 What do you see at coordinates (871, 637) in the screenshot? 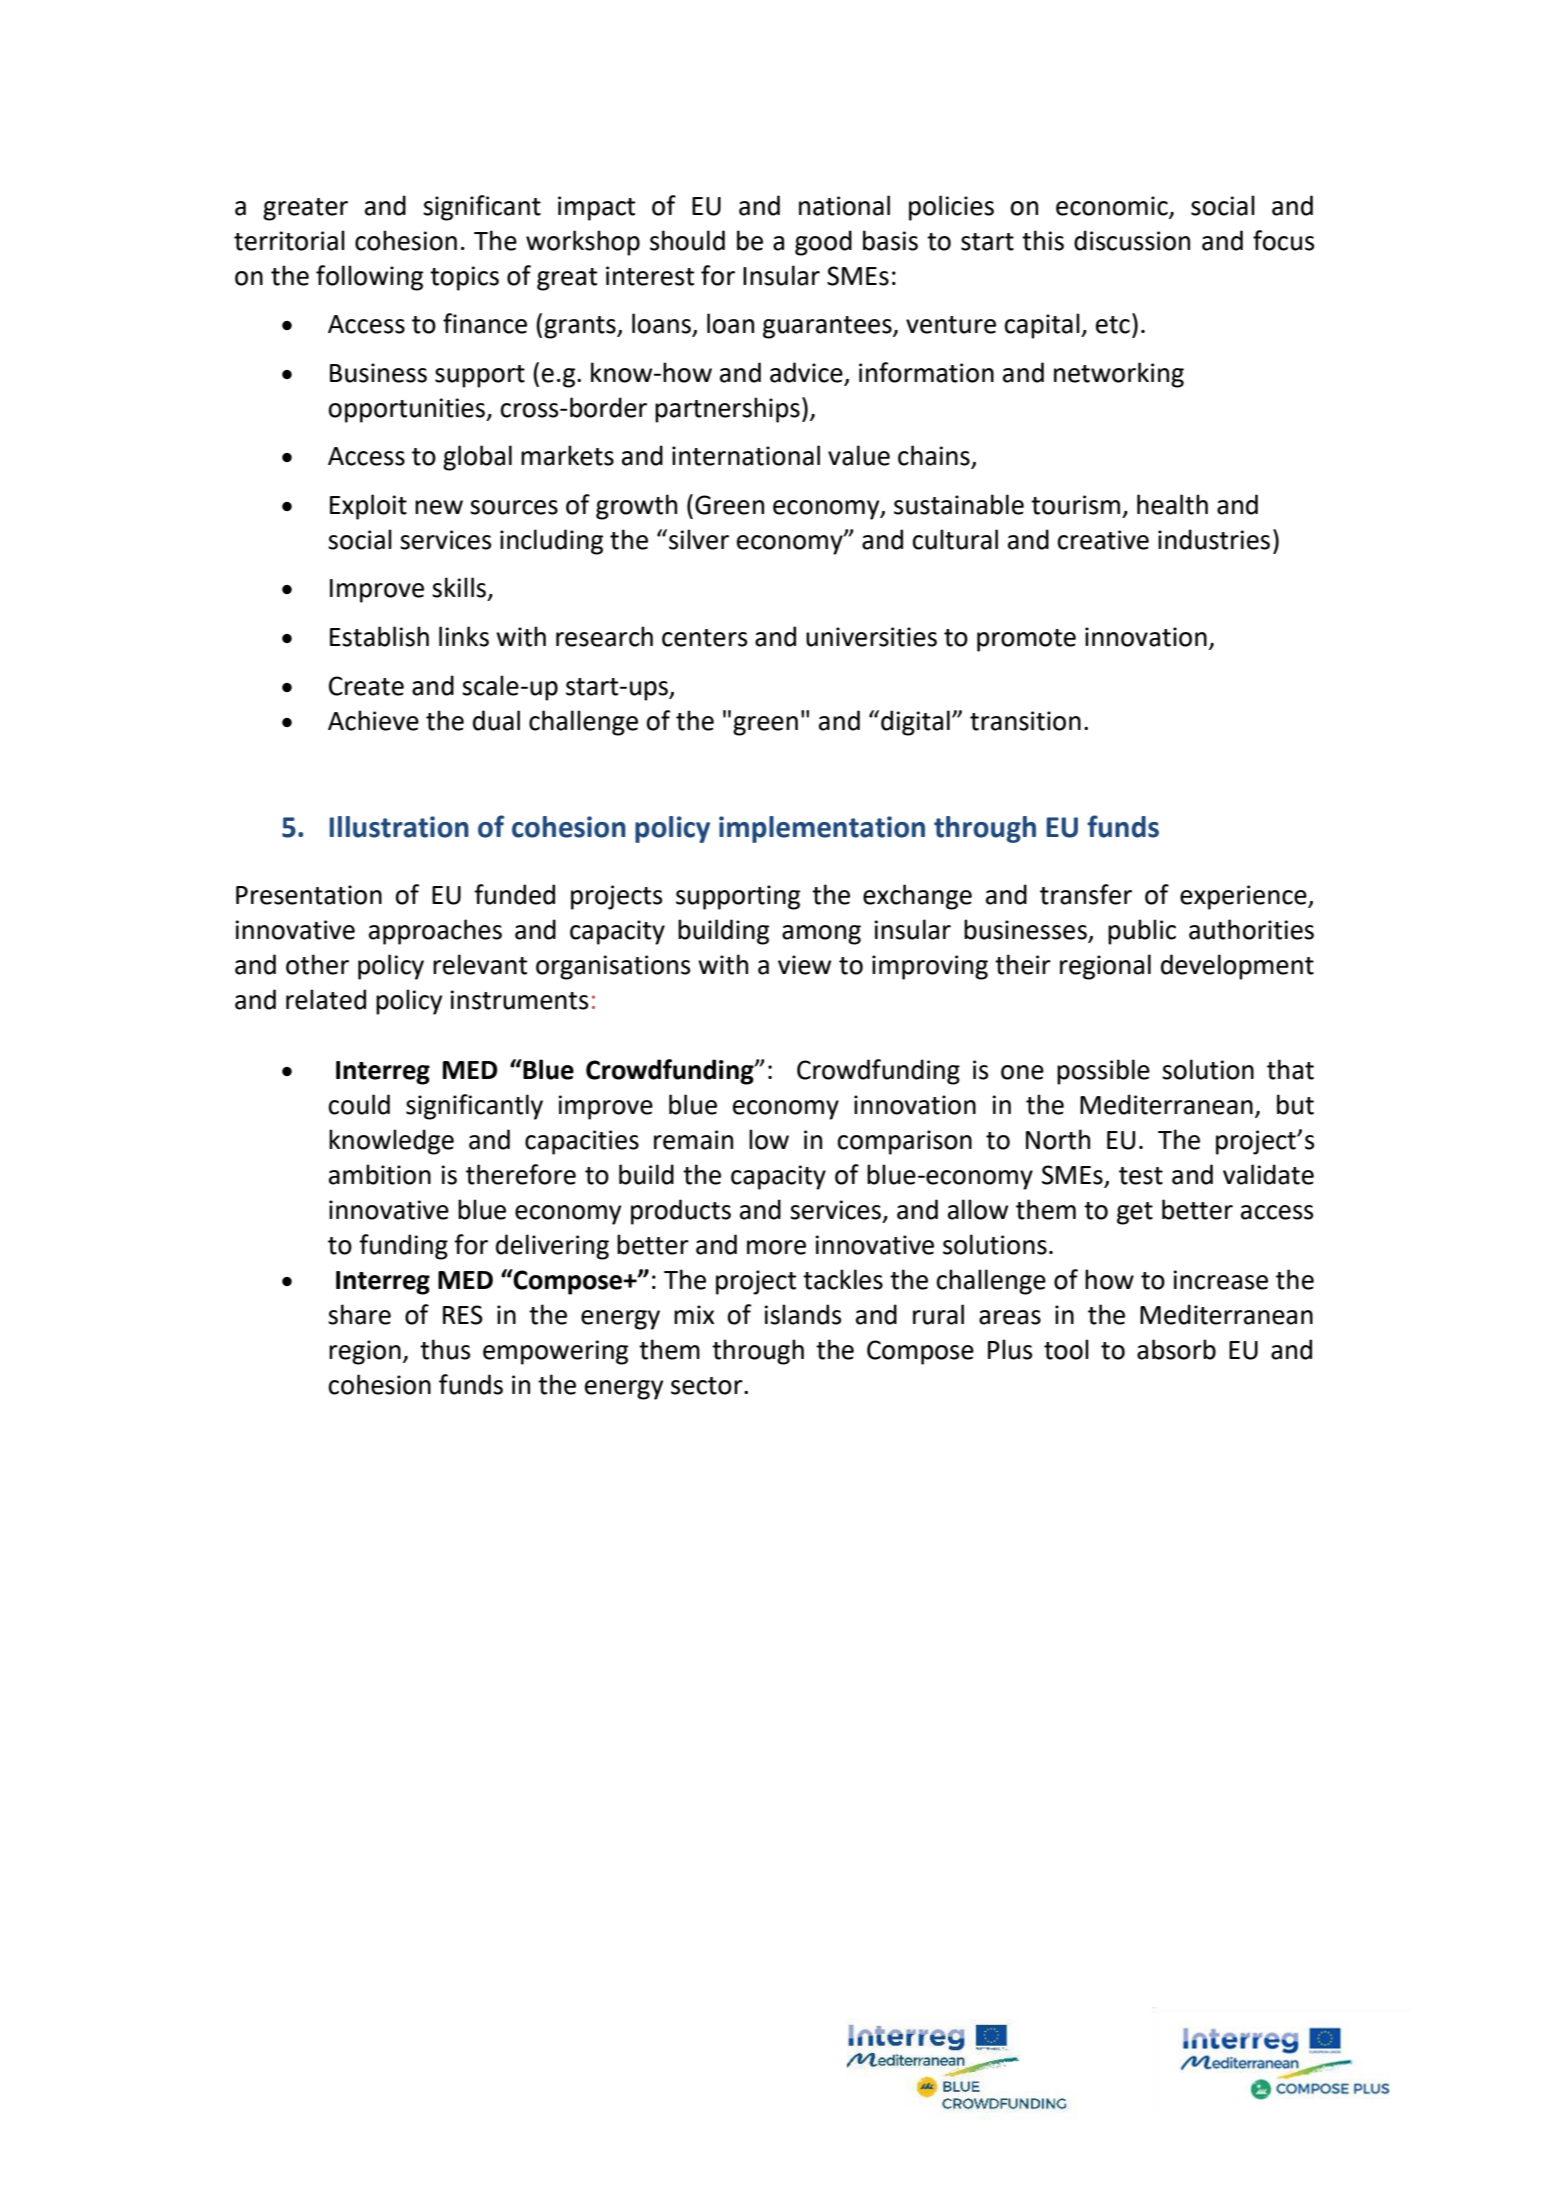
I see `universities` at bounding box center [871, 637].
